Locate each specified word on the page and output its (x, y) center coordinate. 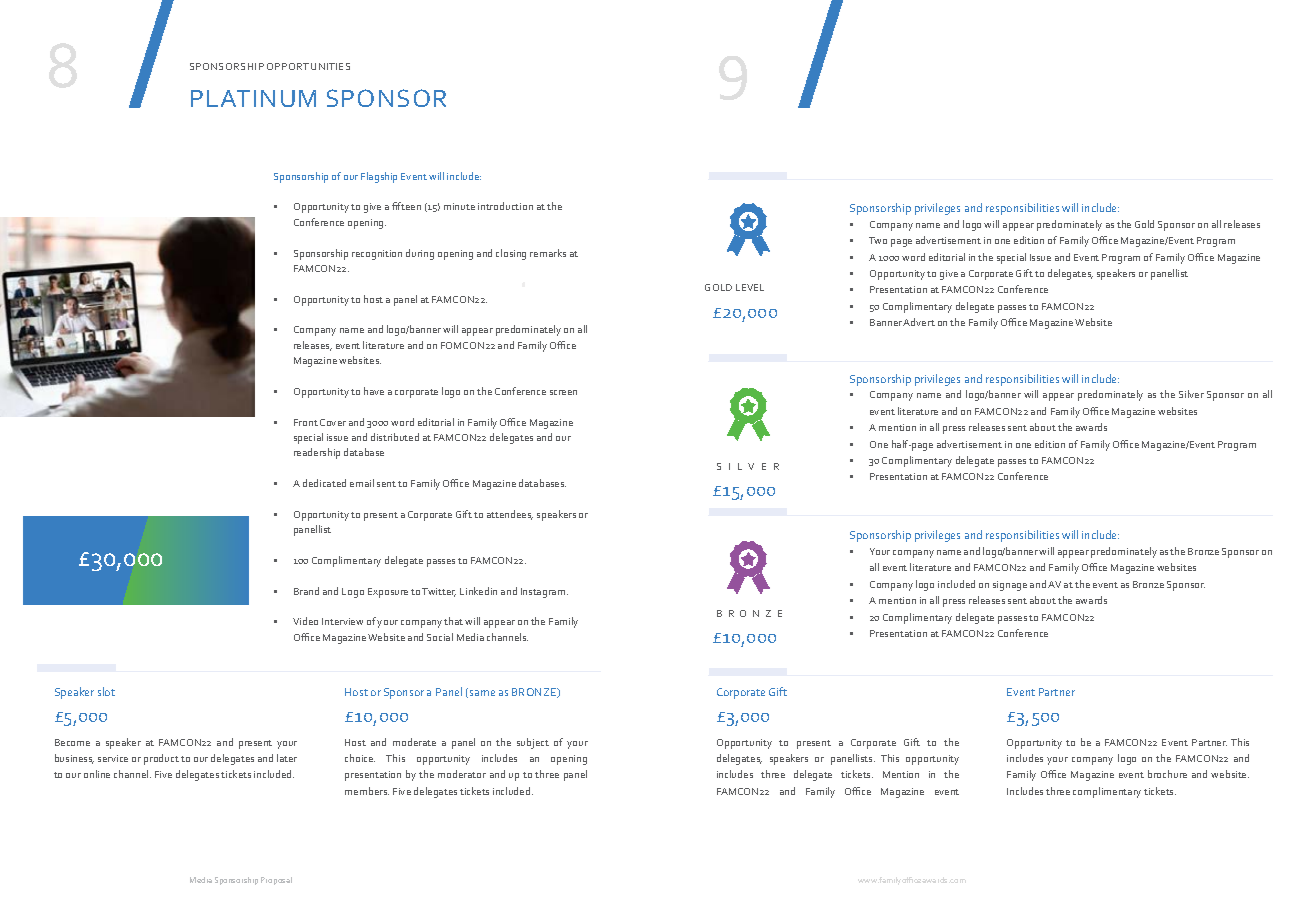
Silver (1191, 394)
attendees (510, 515)
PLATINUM (253, 98)
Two (878, 240)
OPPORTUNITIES (308, 66)
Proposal (276, 881)
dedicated (324, 483)
